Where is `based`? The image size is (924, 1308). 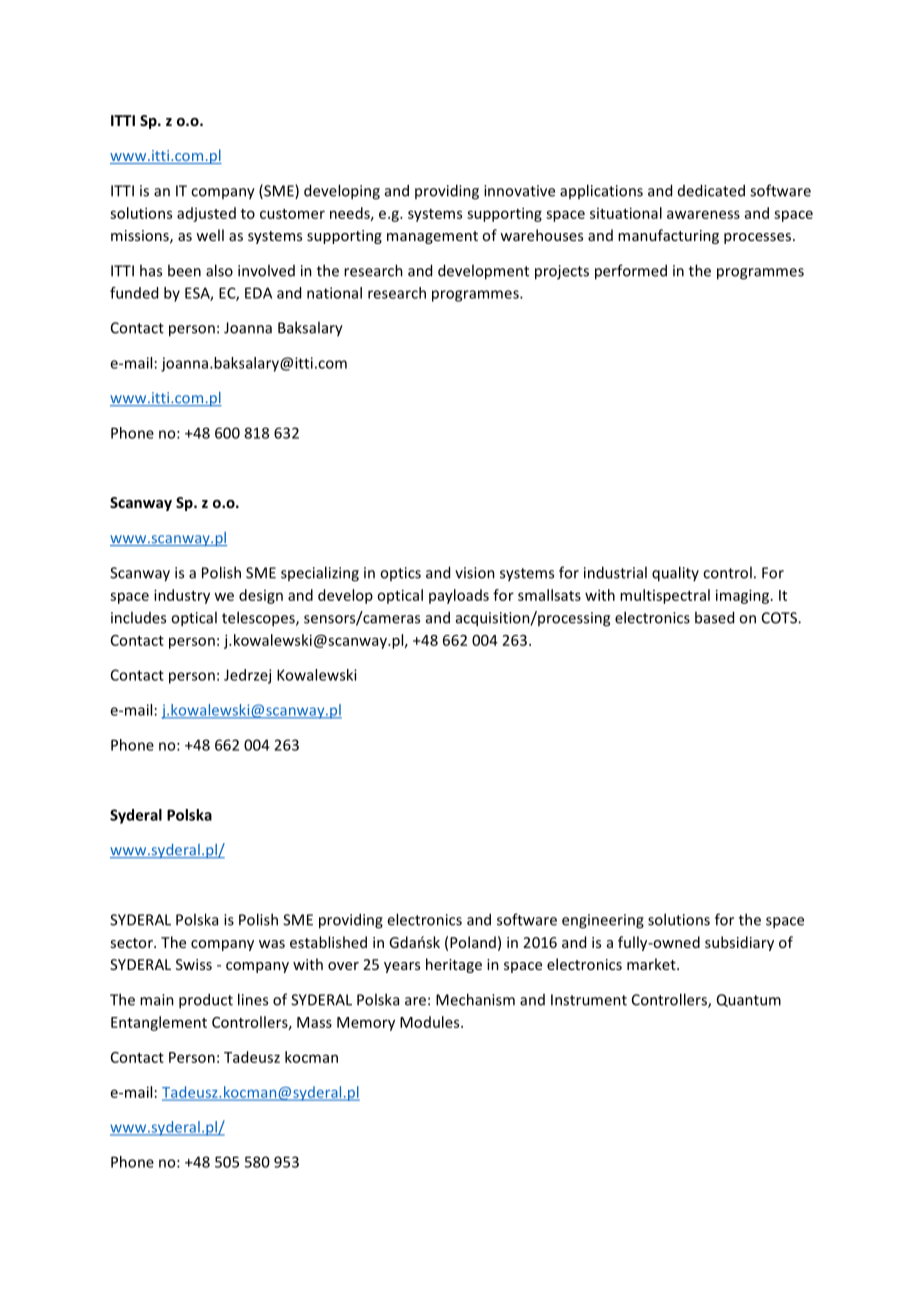
based is located at coordinates (714, 617).
